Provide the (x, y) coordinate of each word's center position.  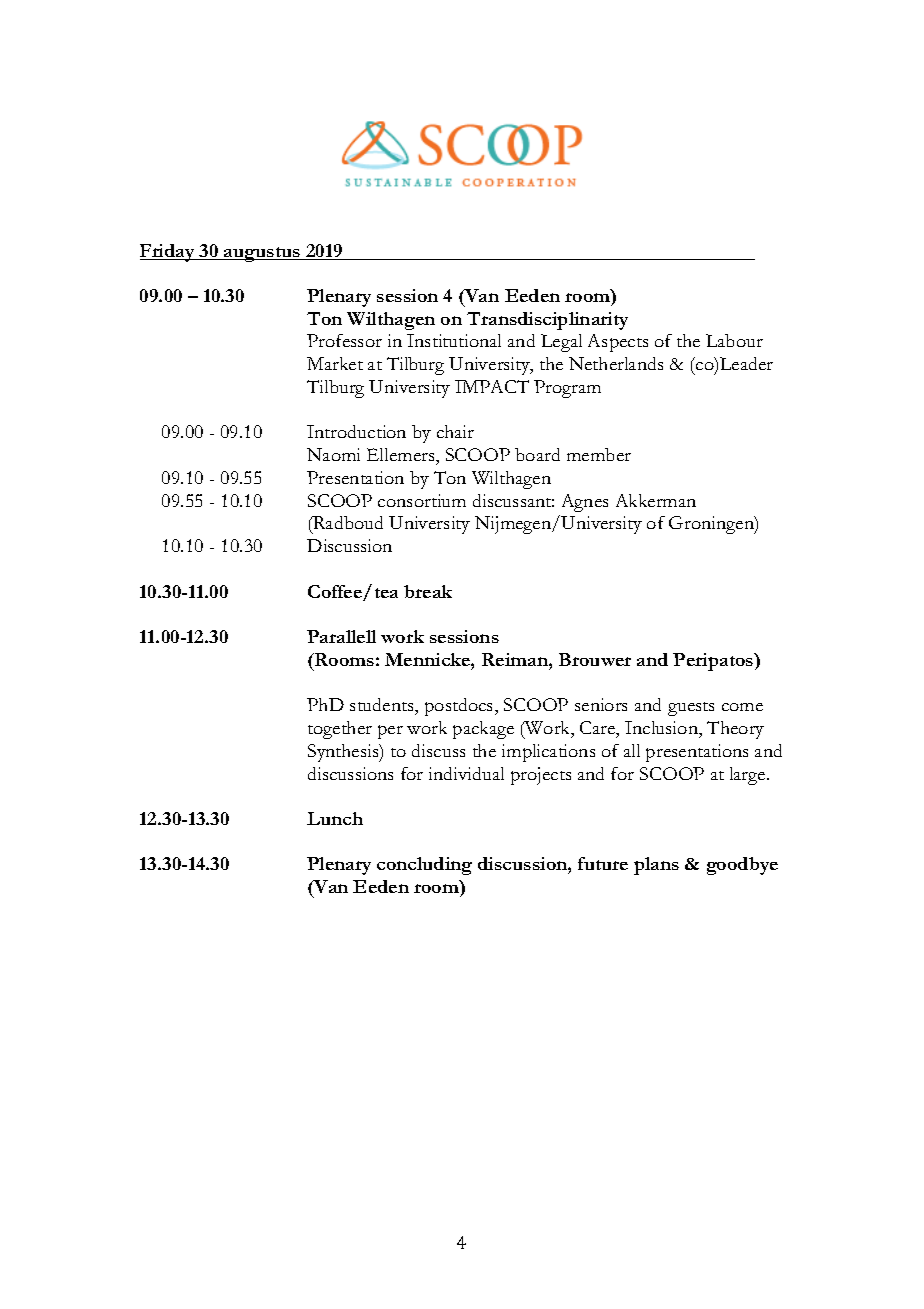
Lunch (335, 818)
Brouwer (595, 659)
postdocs (460, 707)
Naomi (333, 454)
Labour (734, 340)
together (340, 730)
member (599, 454)
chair (455, 431)
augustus (263, 254)
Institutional (454, 340)
